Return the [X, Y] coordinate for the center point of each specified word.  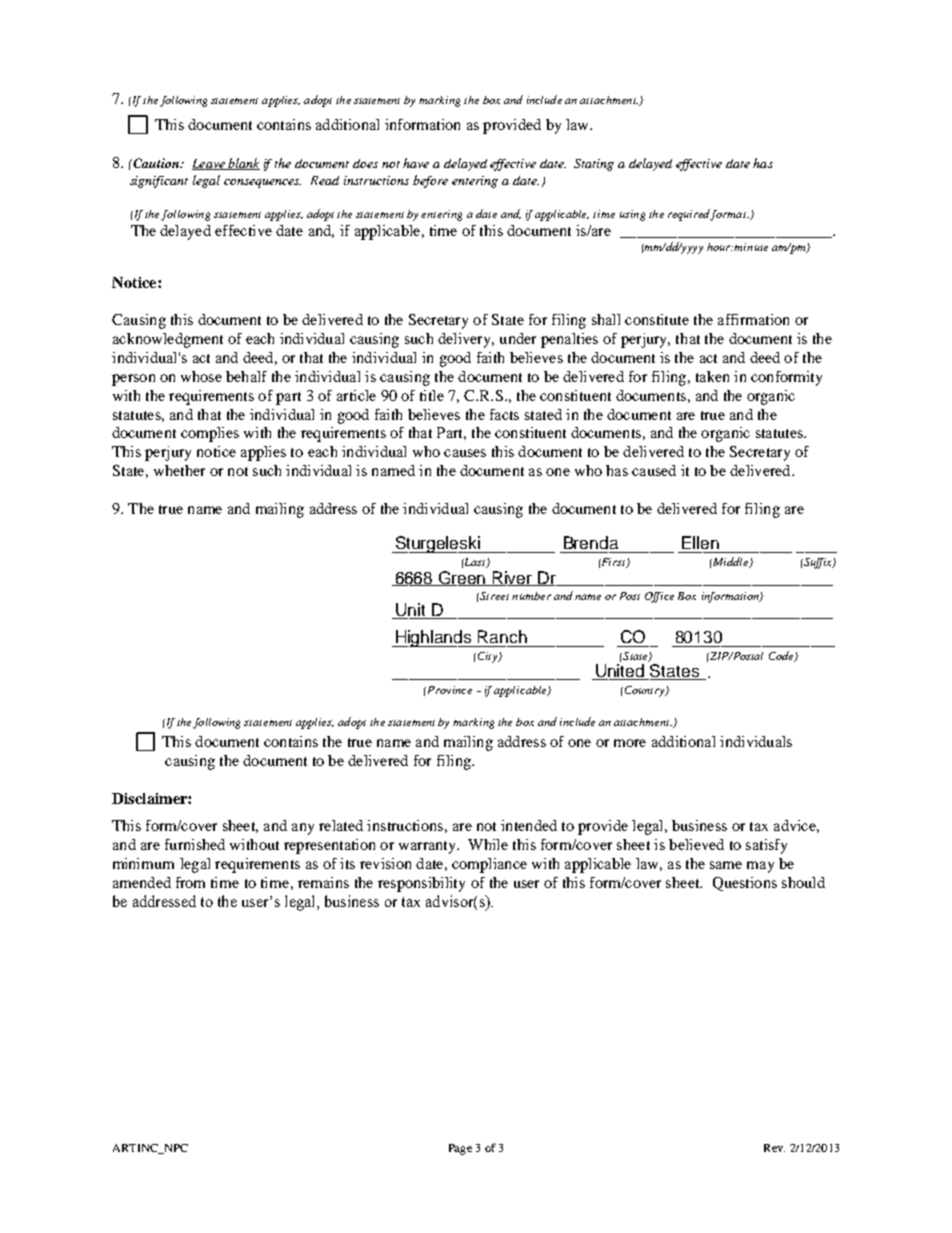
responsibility [421, 884]
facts [504, 414]
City [489, 657]
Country [644, 691]
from [190, 882]
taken [712, 376]
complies [210, 434]
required [689, 215]
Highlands [434, 638]
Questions [745, 884]
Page [460, 1149]
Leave [209, 164]
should [803, 882]
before [430, 181]
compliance [489, 865]
